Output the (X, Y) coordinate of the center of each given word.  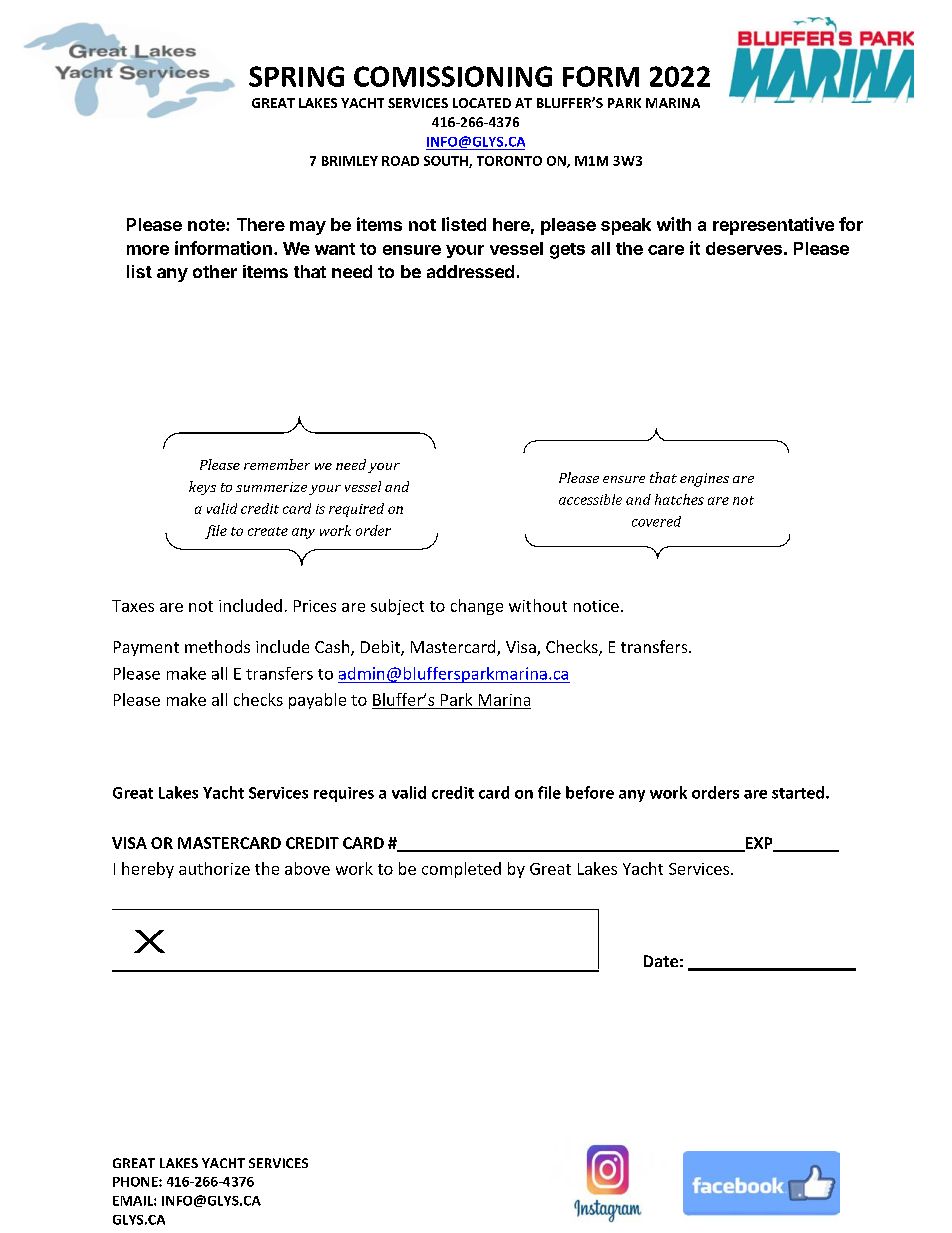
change (477, 607)
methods (217, 646)
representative (773, 226)
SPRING (296, 76)
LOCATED (482, 103)
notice (596, 606)
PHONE (136, 1182)
